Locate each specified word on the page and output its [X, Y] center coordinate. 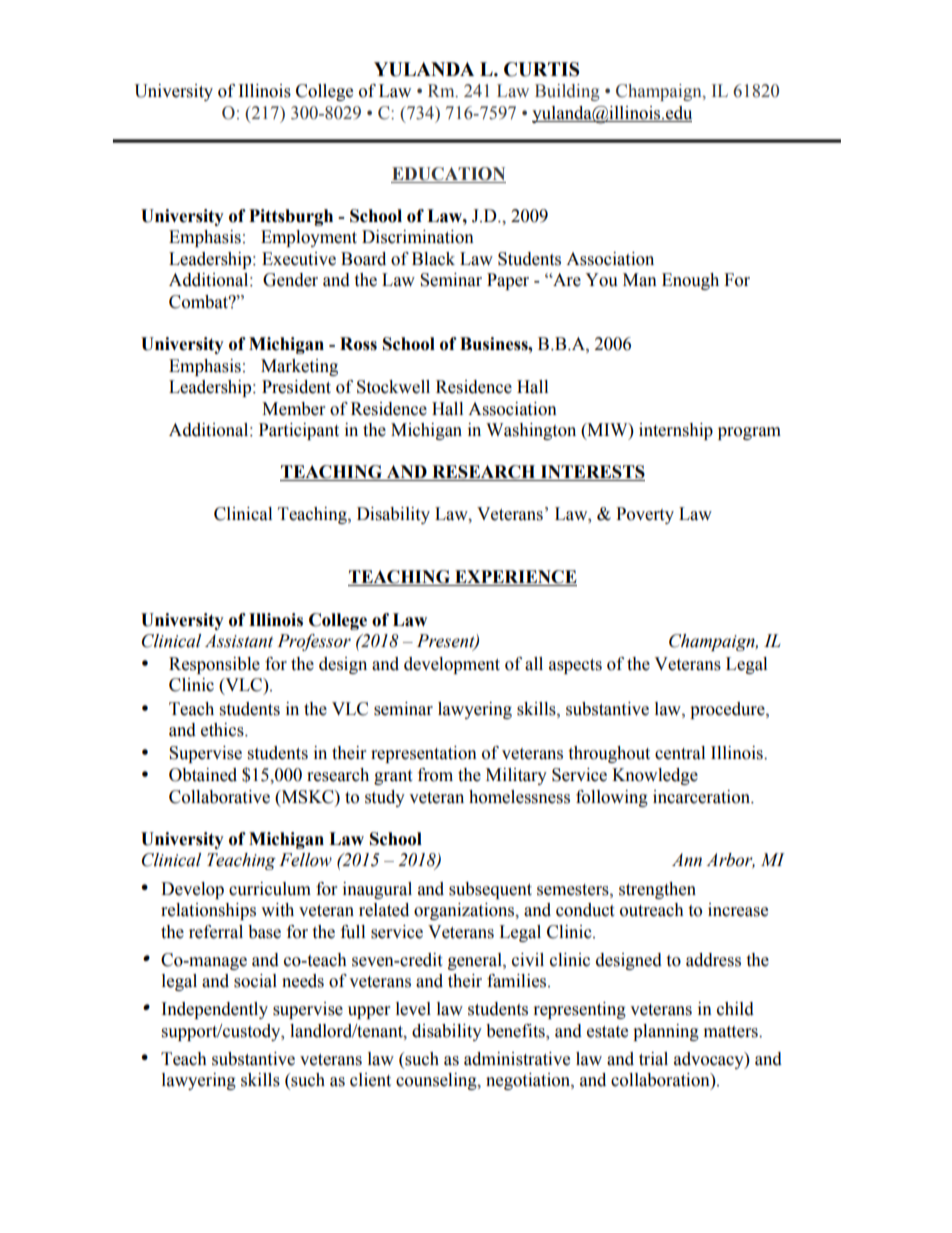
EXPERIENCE [516, 577]
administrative [517, 1059]
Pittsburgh [291, 217]
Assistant [239, 641]
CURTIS [541, 69]
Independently [215, 1010]
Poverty [645, 515]
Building [567, 92]
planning [666, 1032]
